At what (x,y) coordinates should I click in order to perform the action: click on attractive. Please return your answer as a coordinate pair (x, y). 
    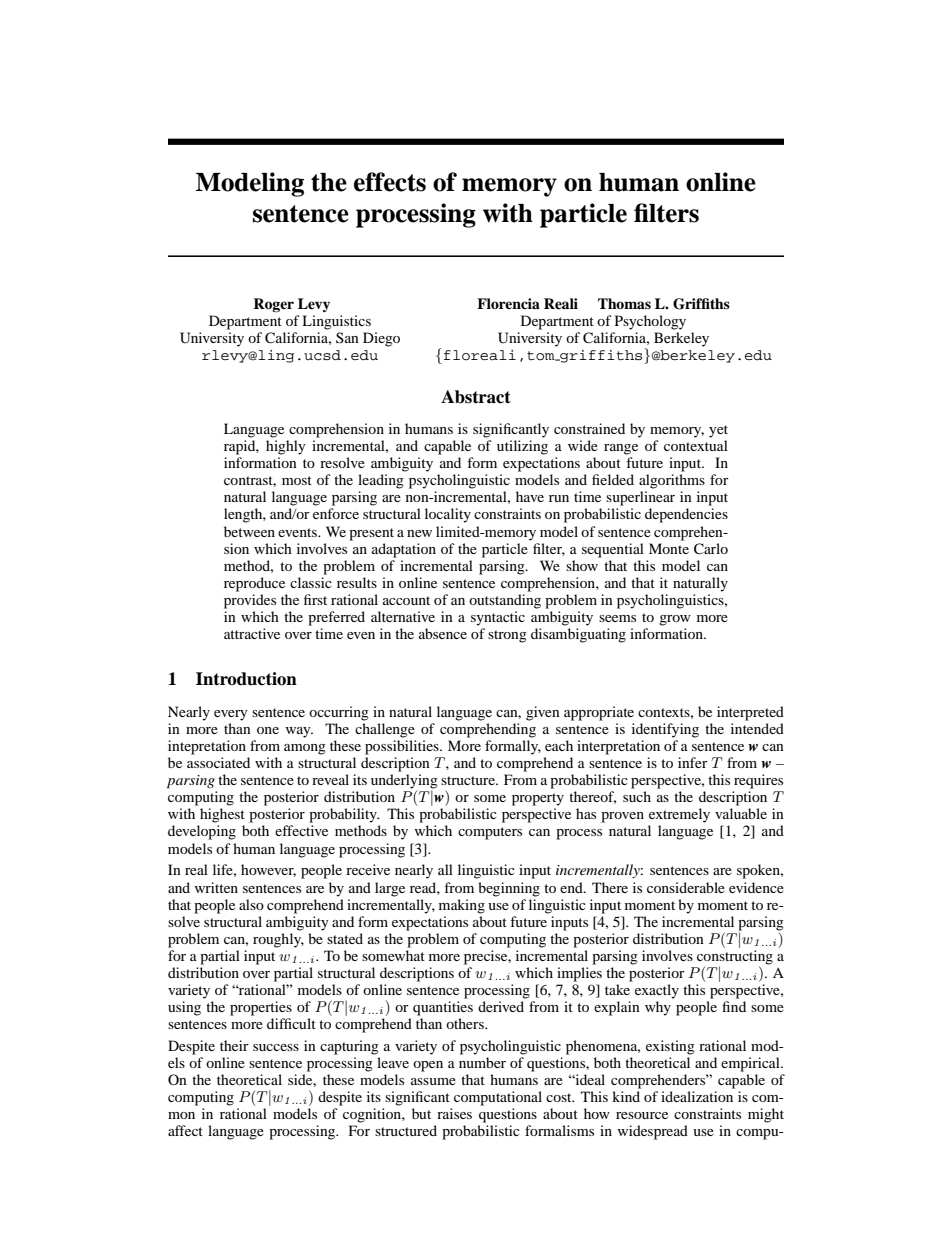
    Looking at the image, I should click on (252, 633).
